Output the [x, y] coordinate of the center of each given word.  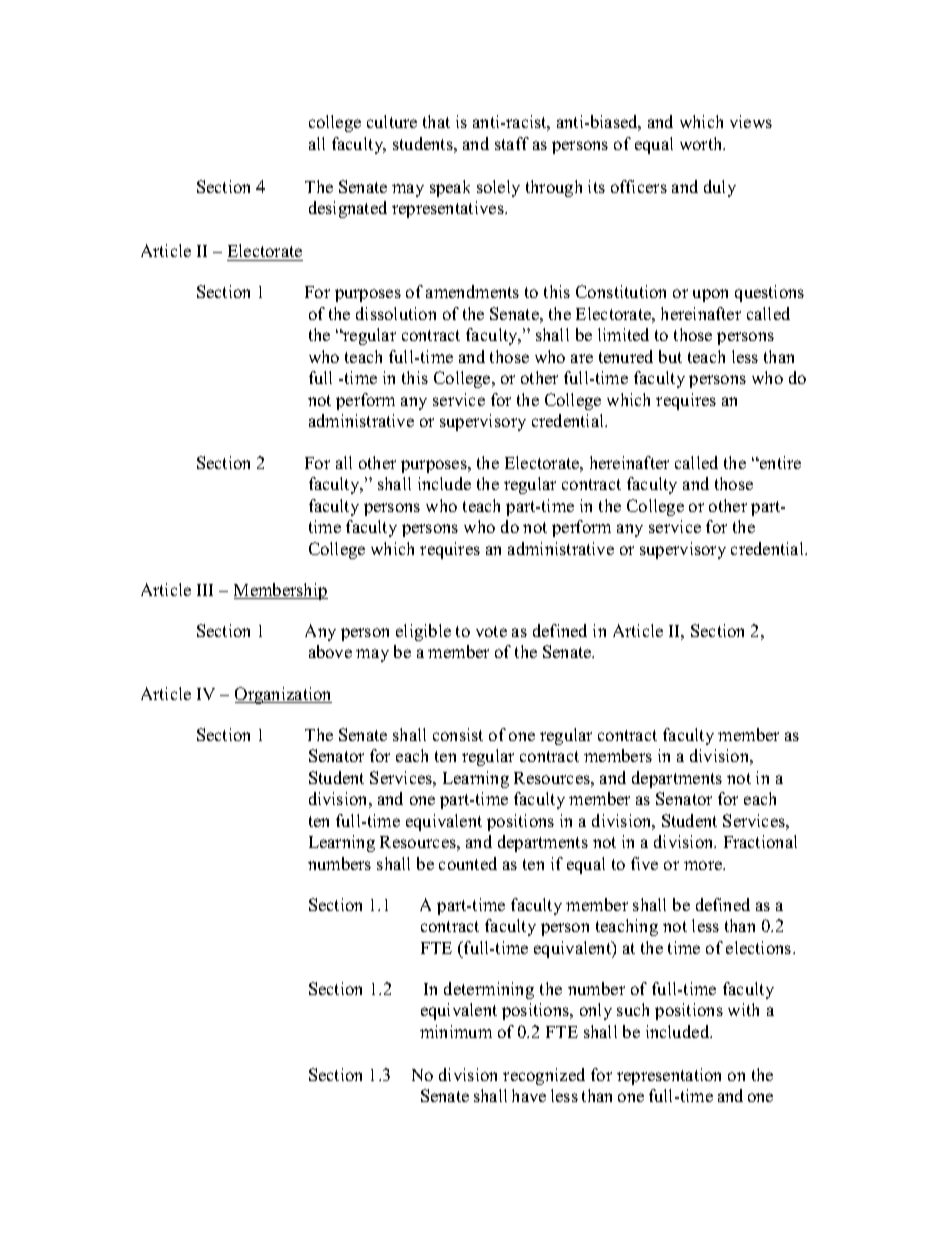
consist [458, 734]
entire [779, 462]
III [205, 590]
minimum [456, 1031]
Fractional [760, 841]
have [529, 1095]
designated [348, 209]
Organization [283, 695]
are [582, 358]
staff [512, 143]
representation [669, 1076]
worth [702, 143]
